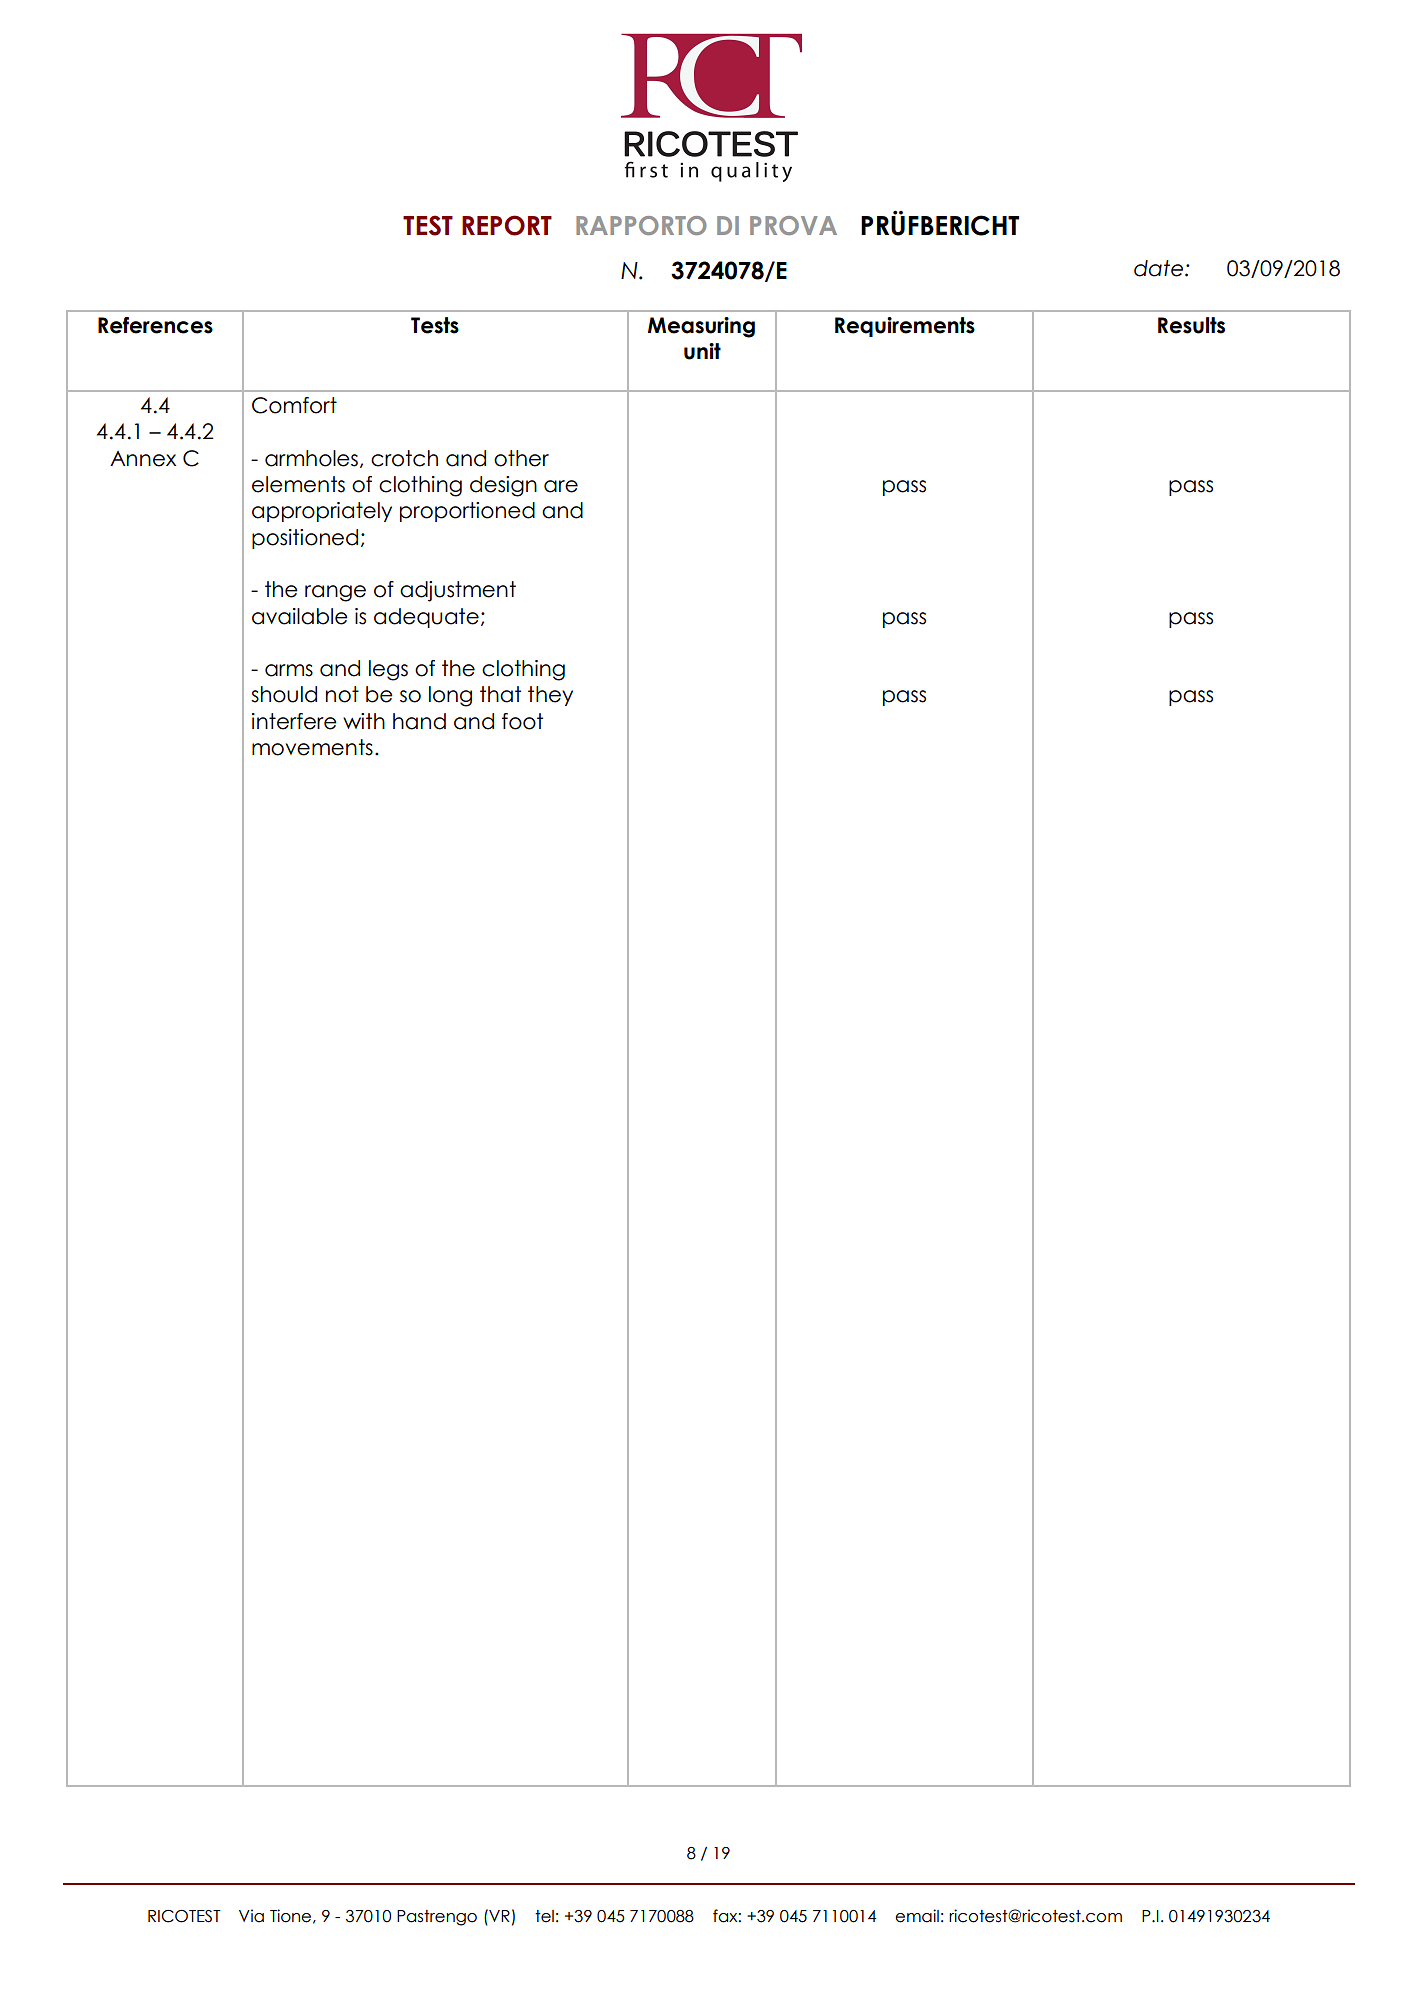  Describe the element at coordinates (1160, 268) in the page. I see `date` at that location.
